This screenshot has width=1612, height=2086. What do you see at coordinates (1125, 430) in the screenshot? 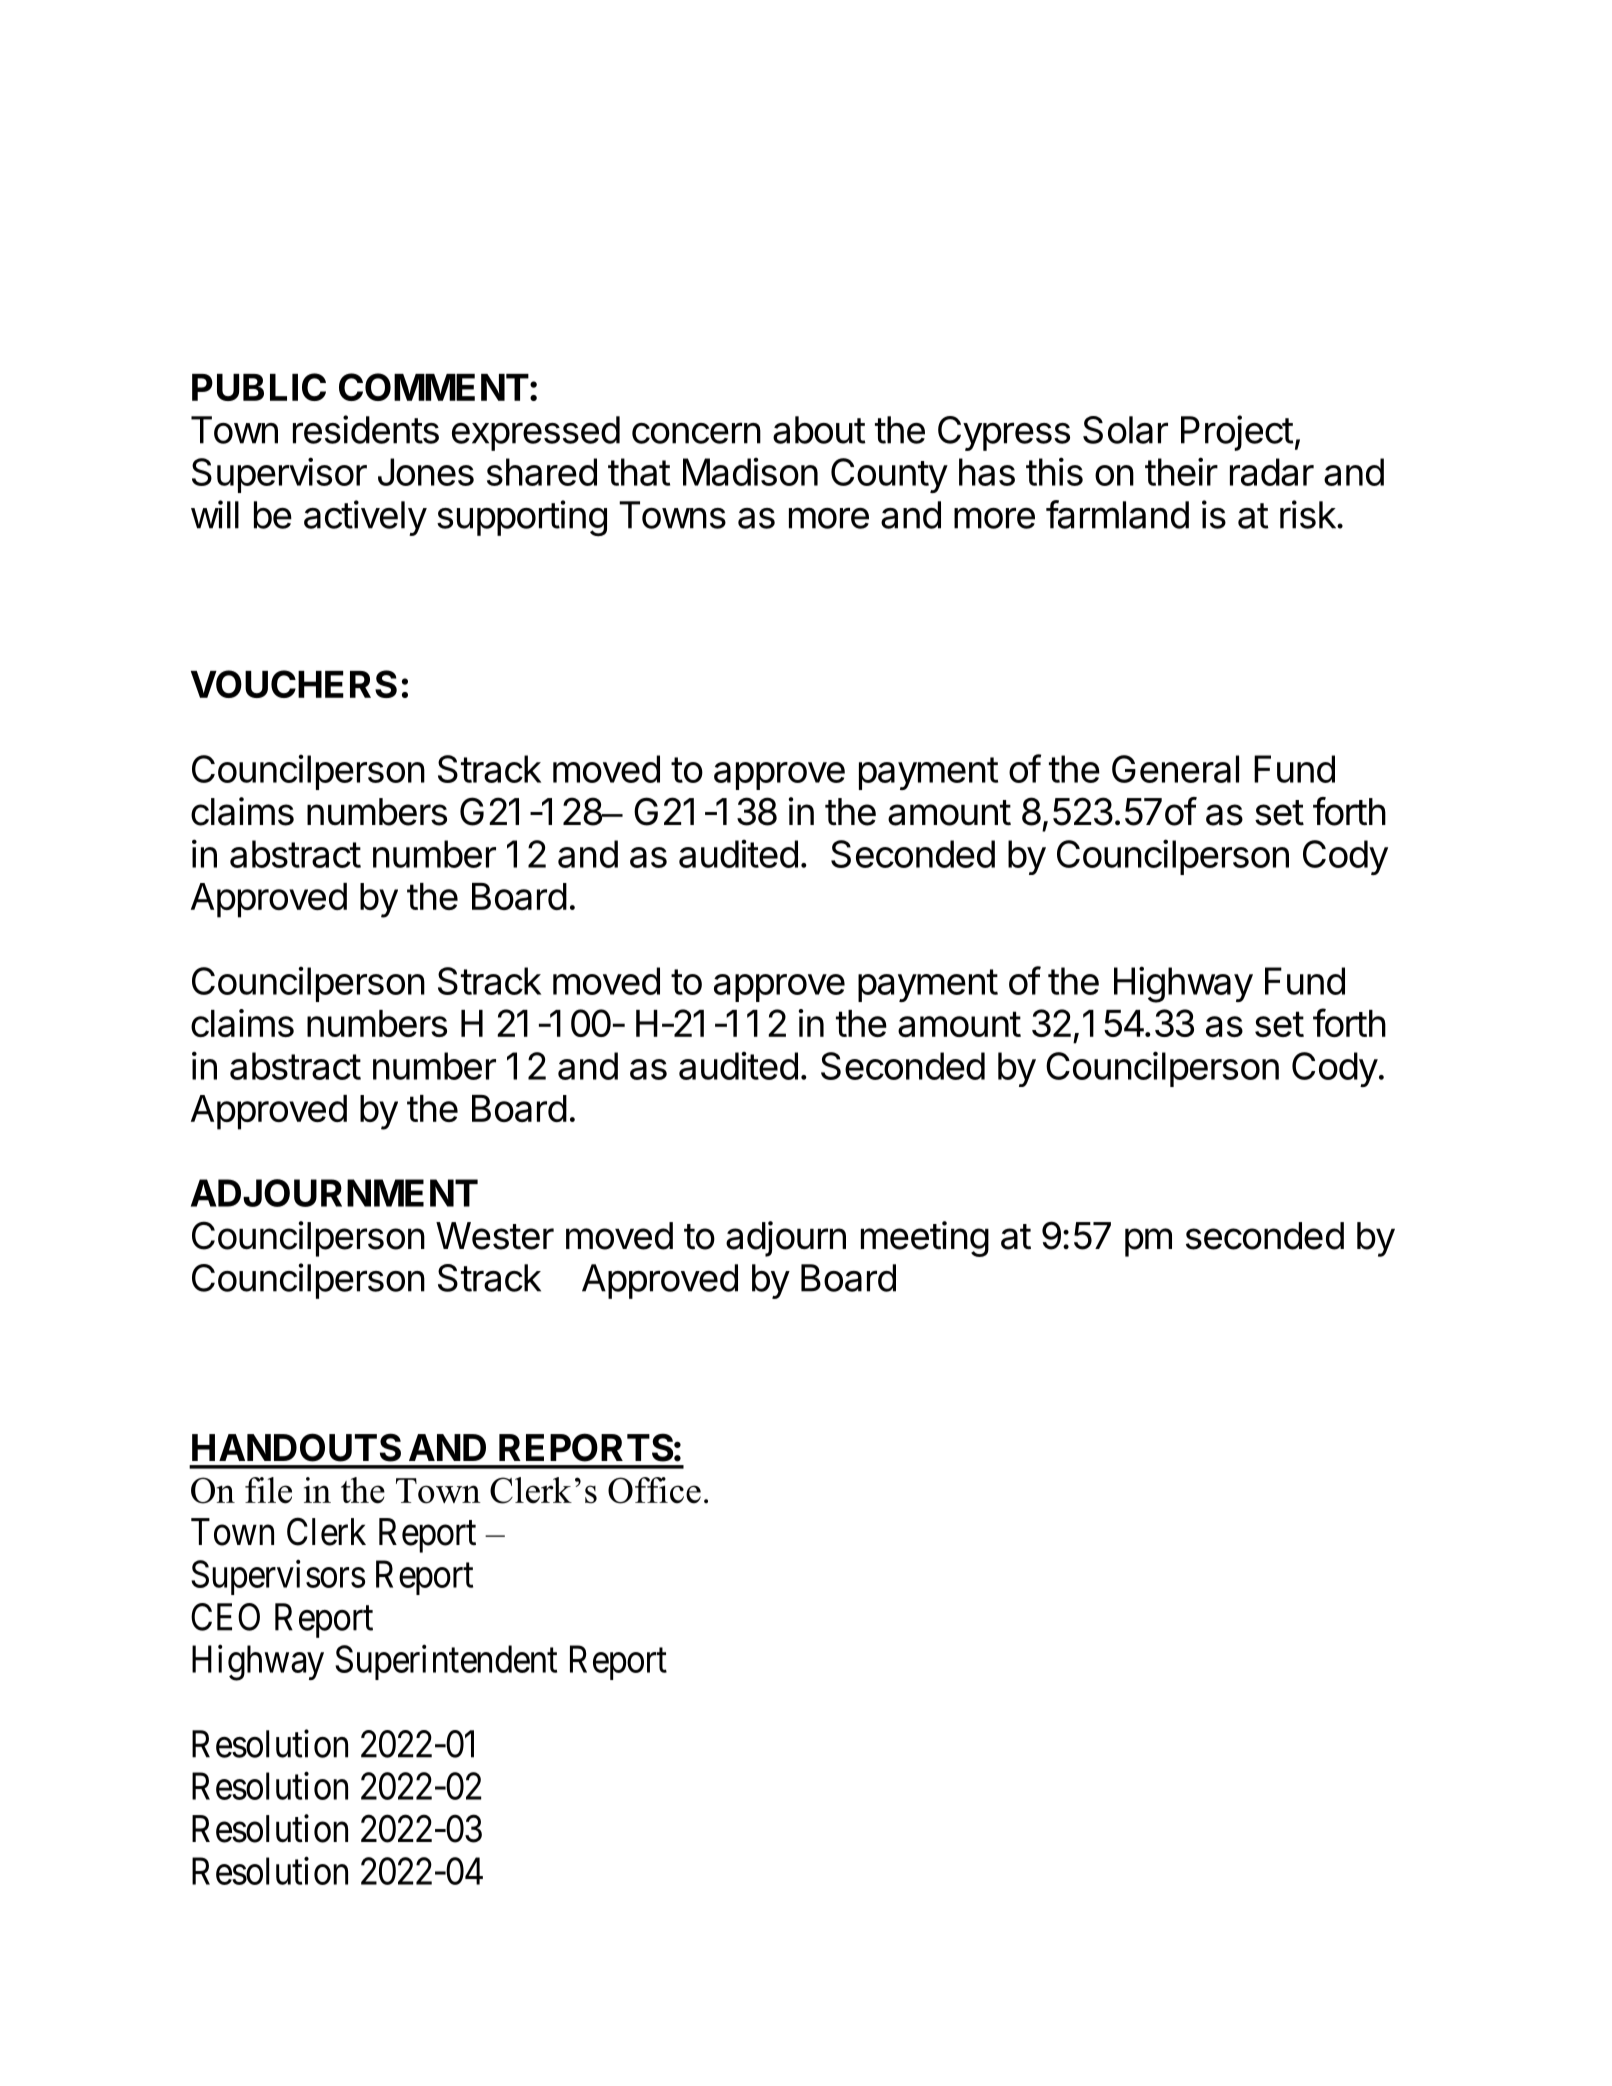
I see `Solar` at bounding box center [1125, 430].
